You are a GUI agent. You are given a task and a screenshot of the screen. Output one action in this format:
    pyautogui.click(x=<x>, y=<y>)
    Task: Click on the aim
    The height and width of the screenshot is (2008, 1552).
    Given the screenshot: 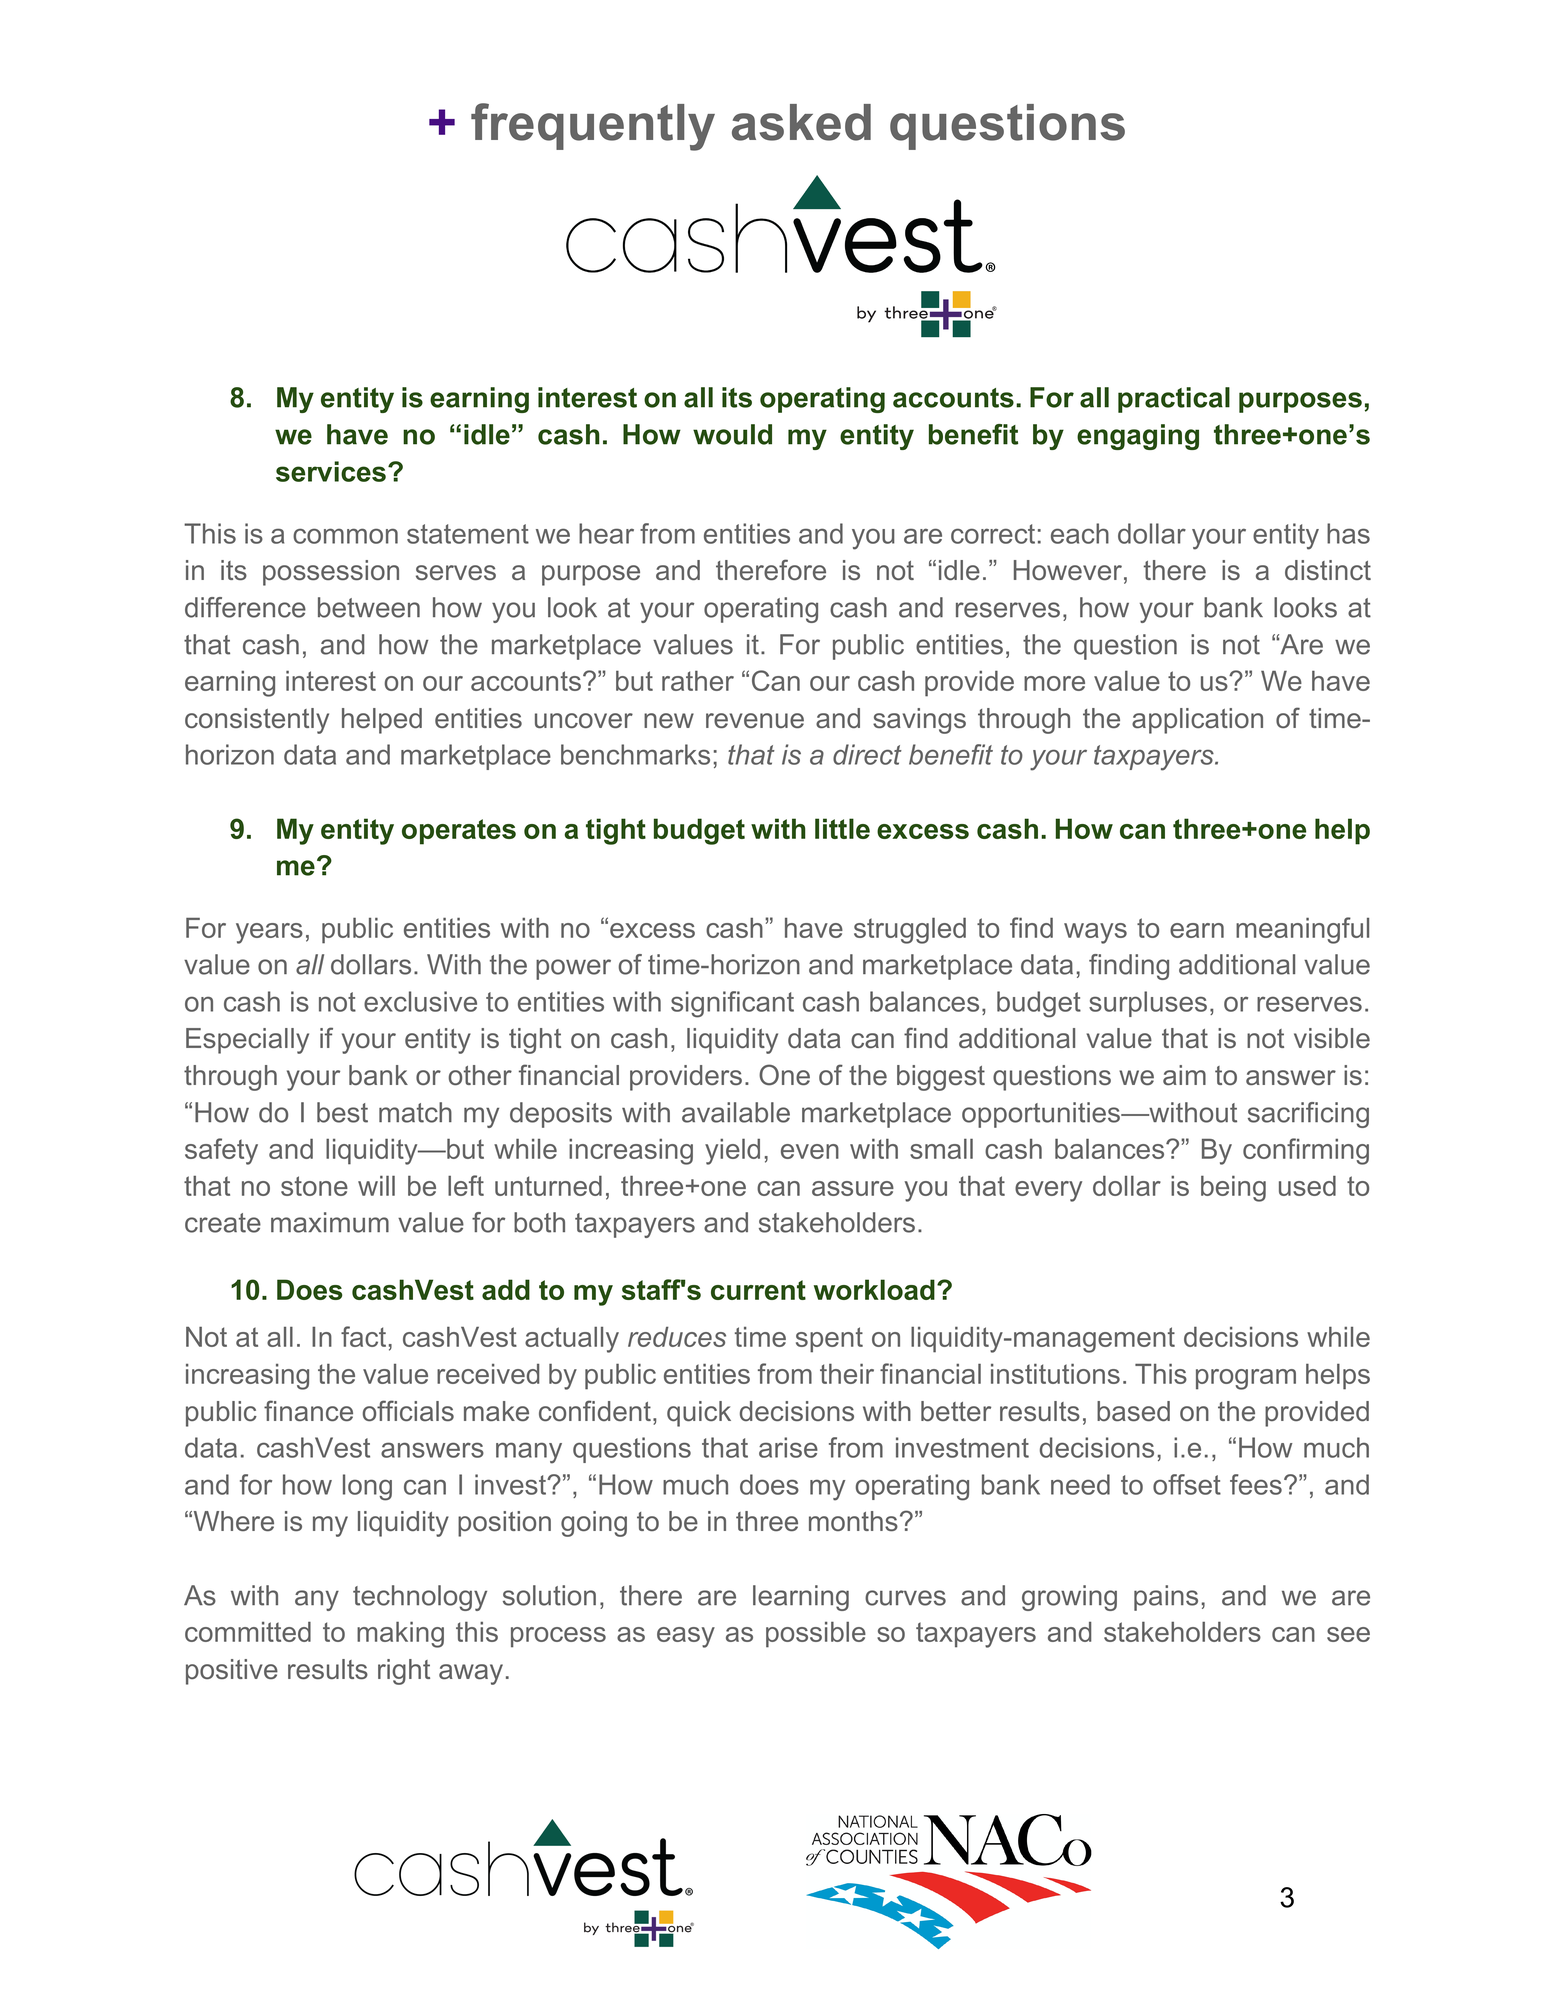 What is the action you would take?
    pyautogui.click(x=1184, y=1075)
